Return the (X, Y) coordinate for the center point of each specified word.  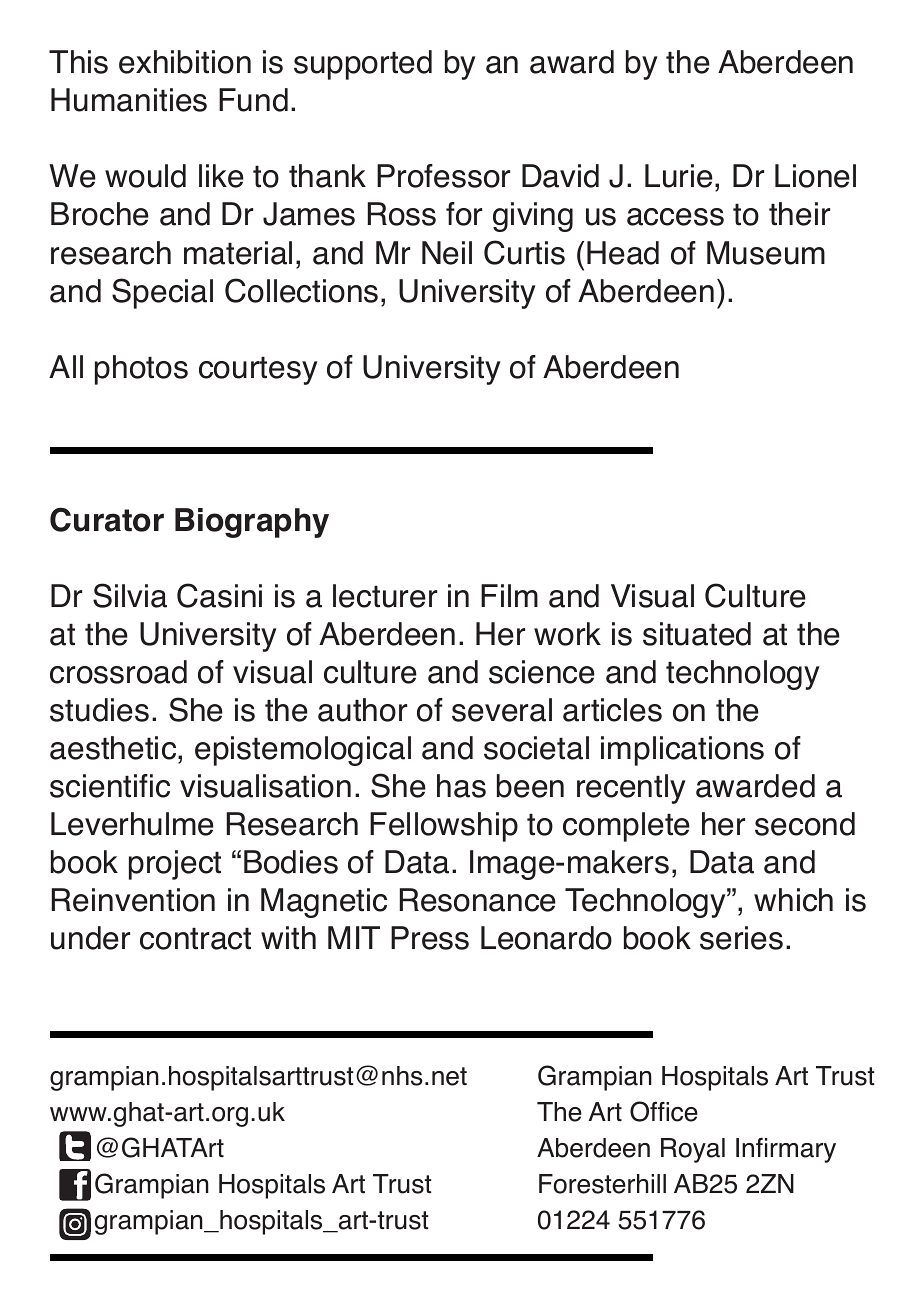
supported (363, 65)
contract (195, 938)
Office (664, 1111)
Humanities (129, 100)
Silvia (130, 595)
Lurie (679, 176)
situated (697, 634)
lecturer (385, 596)
